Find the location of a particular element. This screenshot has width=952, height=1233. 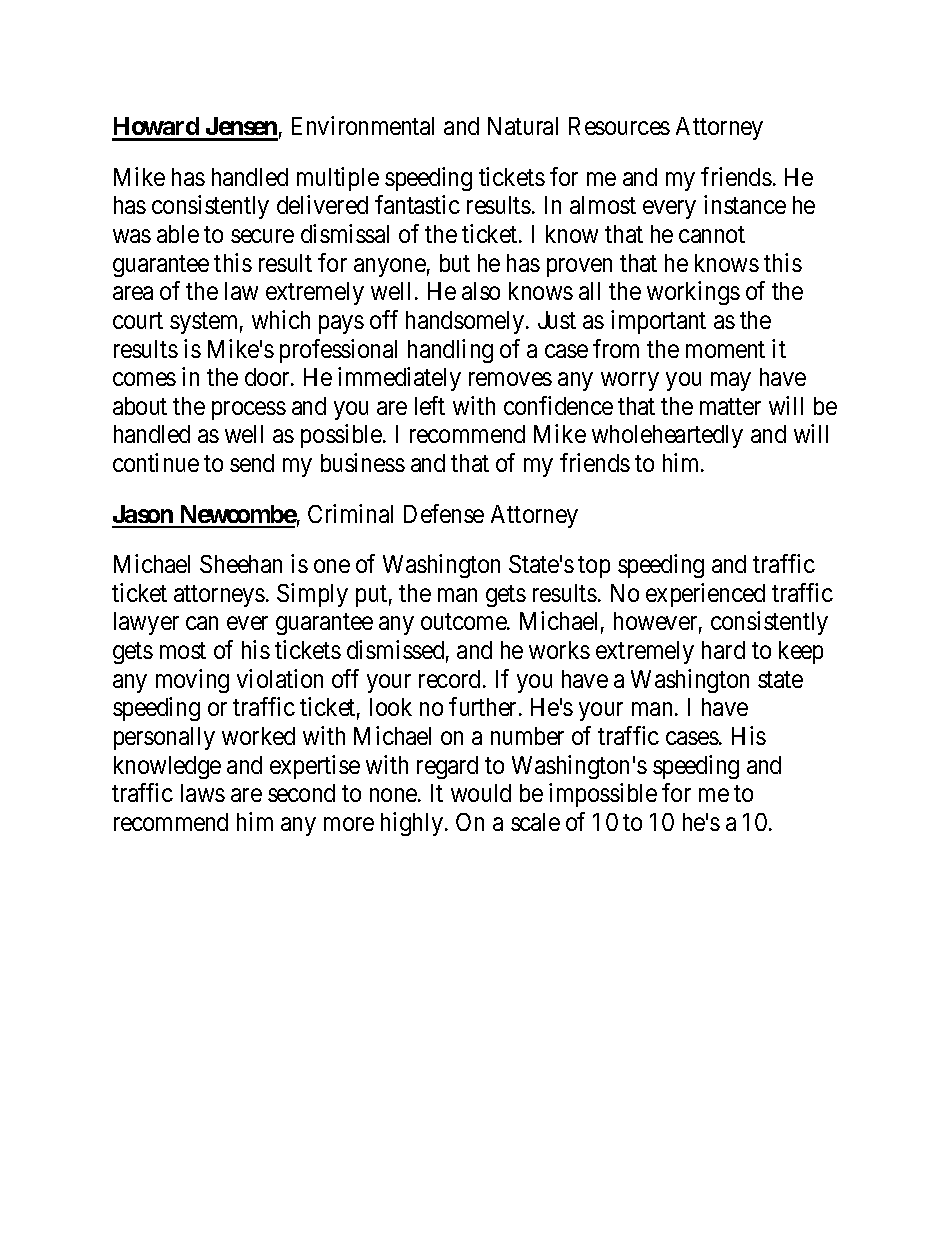

Resources is located at coordinates (619, 126).
